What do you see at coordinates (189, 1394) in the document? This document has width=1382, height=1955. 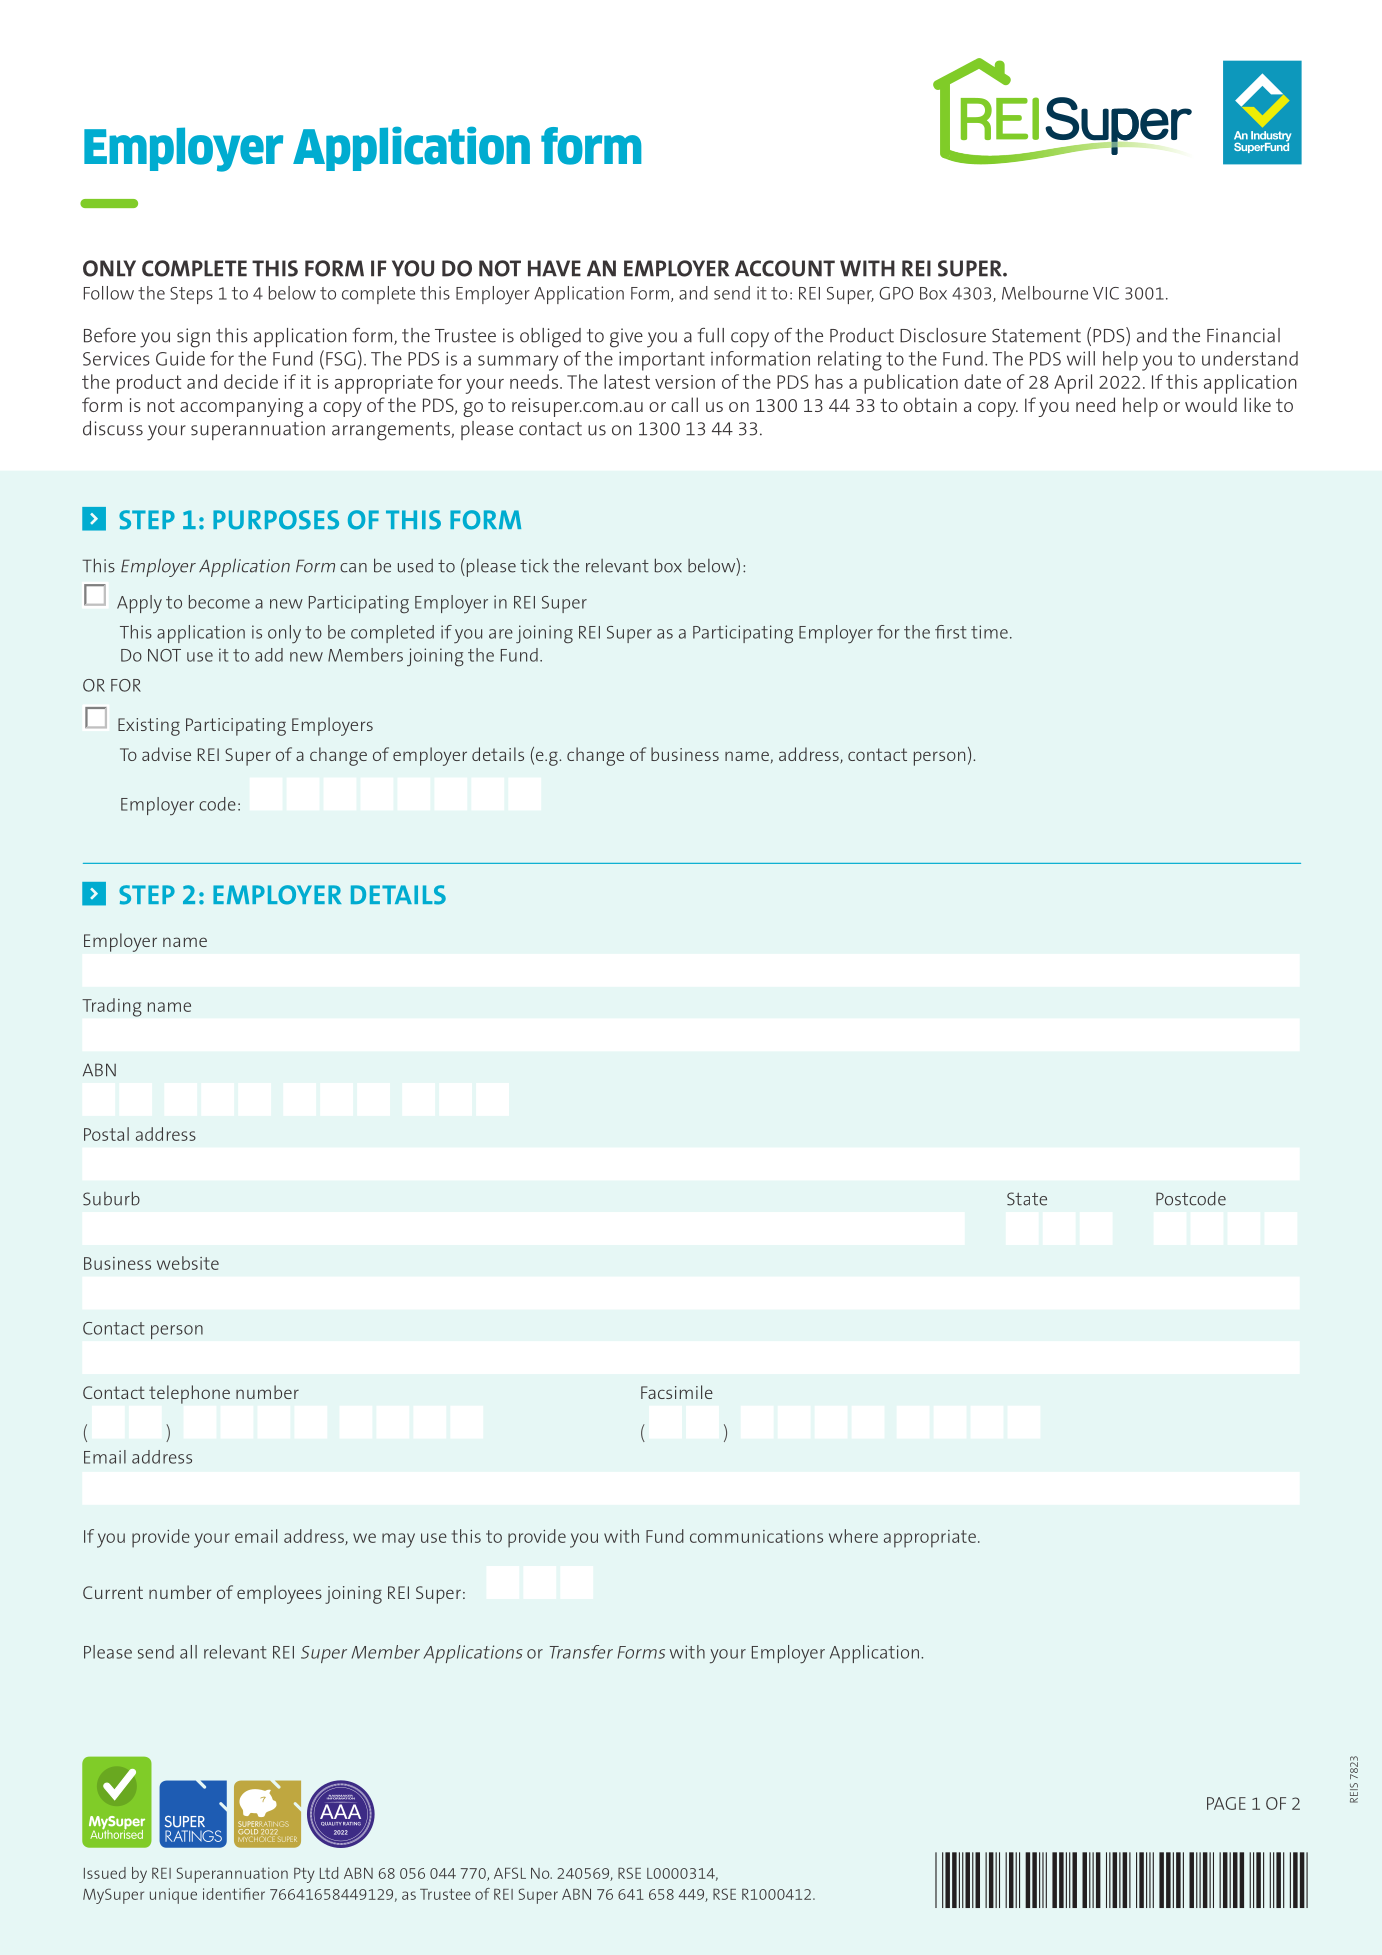 I see `telephone` at bounding box center [189, 1394].
